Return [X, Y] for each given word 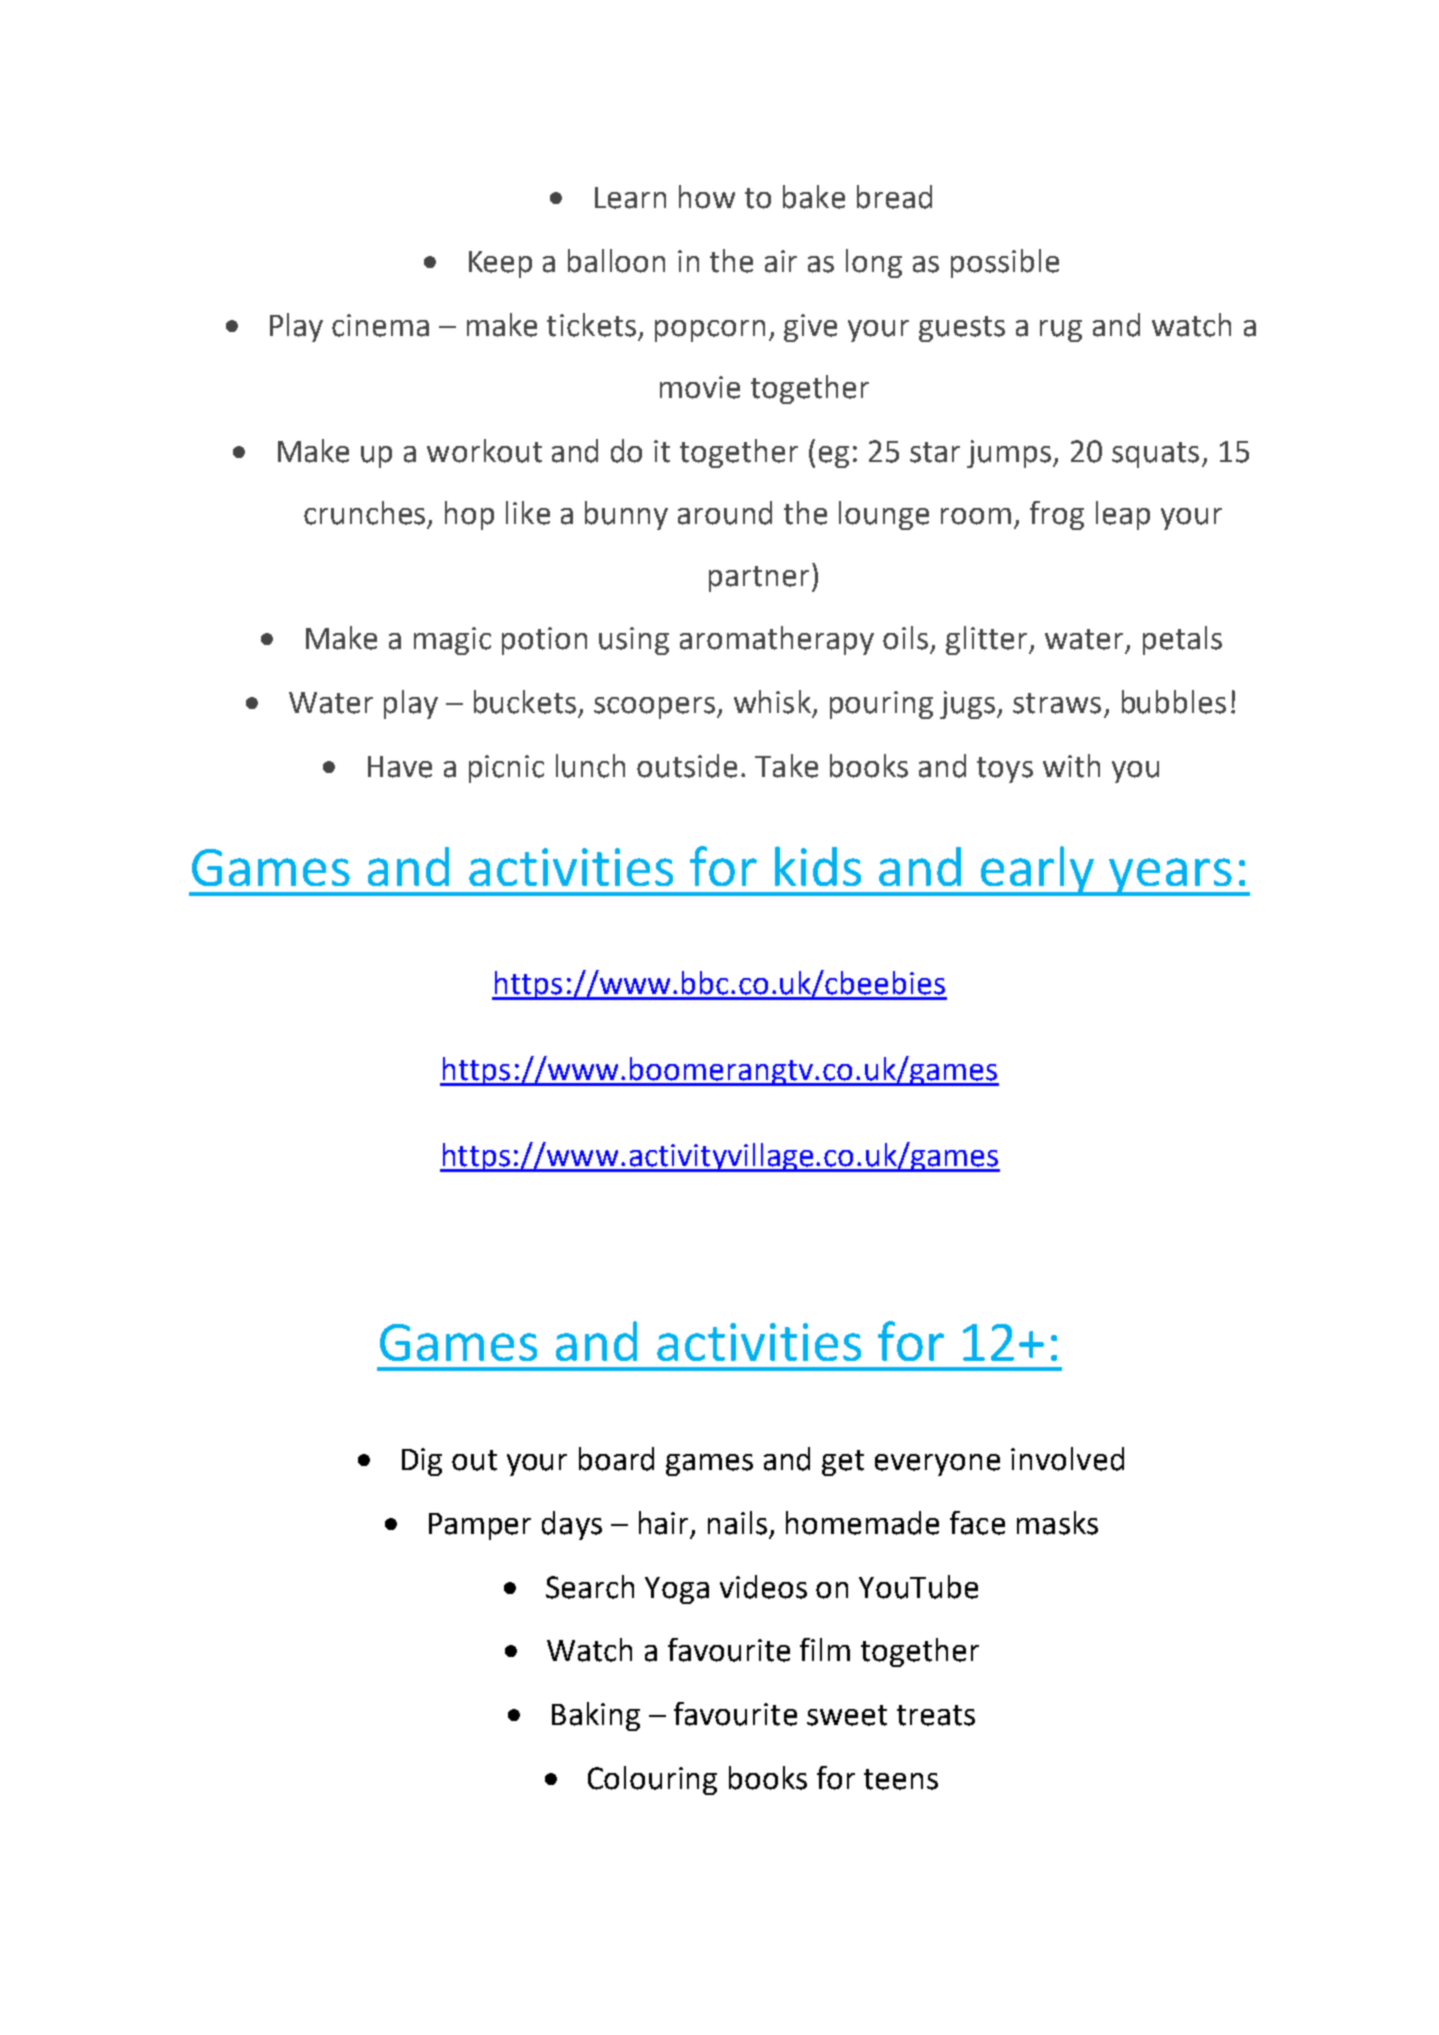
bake [814, 197]
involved [1067, 1459]
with [1071, 766]
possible [1005, 263]
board [616, 1459]
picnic [506, 769]
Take [786, 766]
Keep [500, 264]
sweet [847, 1715]
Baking [596, 1716]
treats [936, 1715]
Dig [422, 1462]
